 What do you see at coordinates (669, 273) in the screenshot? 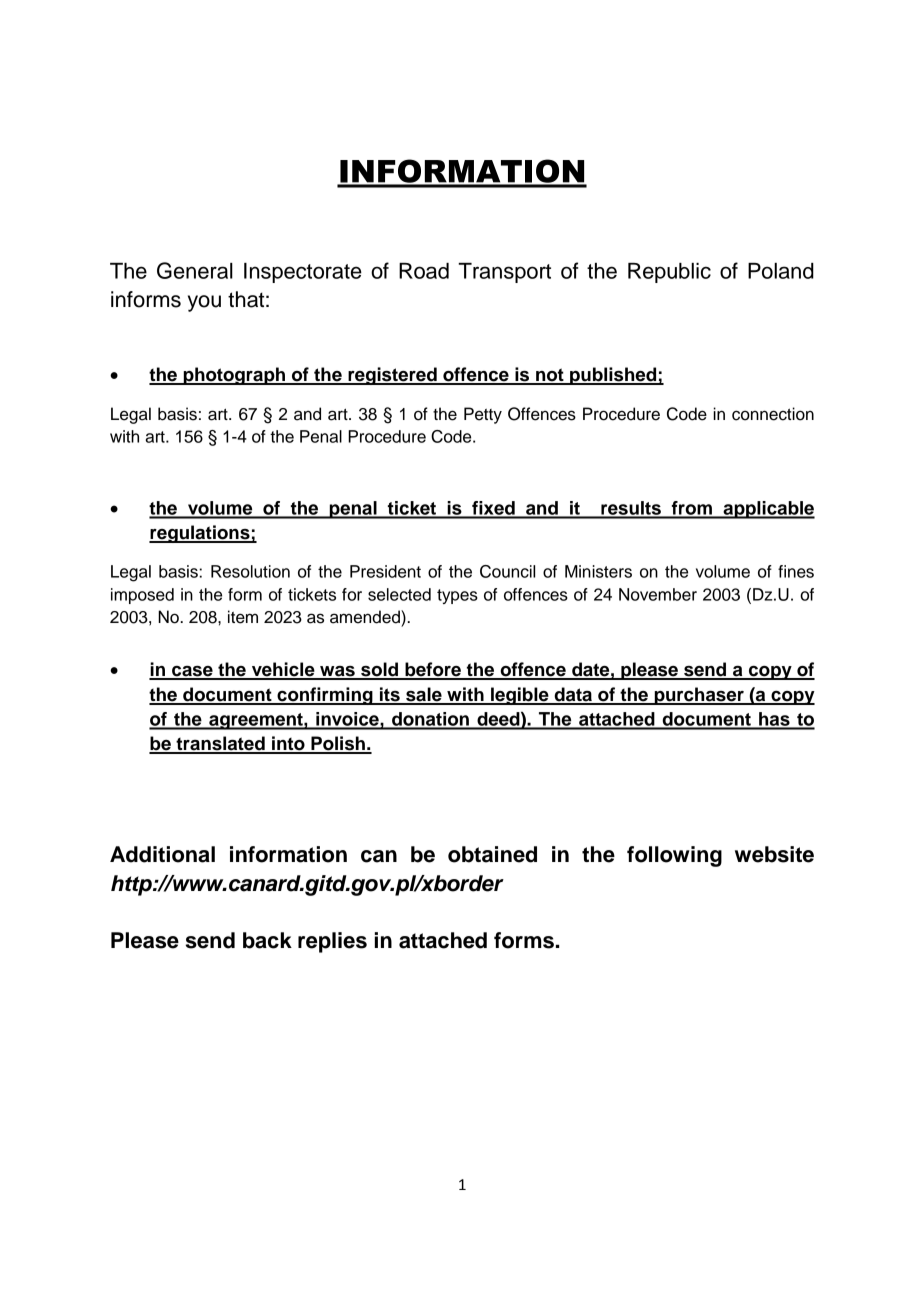
I see `Republic` at bounding box center [669, 273].
